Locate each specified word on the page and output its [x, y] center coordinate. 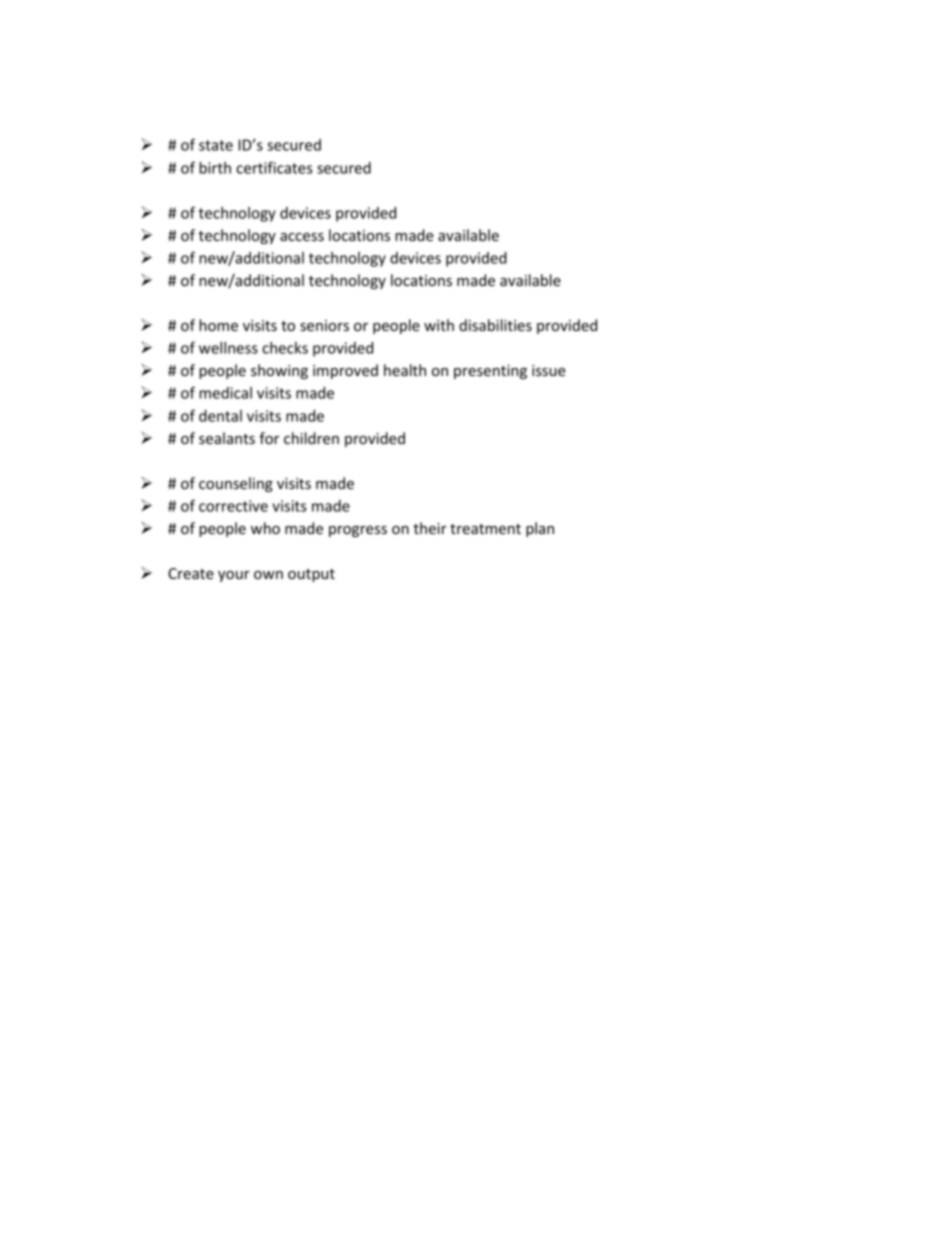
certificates [274, 167]
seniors [324, 325]
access [302, 237]
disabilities [495, 325]
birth [215, 168]
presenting [490, 372]
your [234, 576]
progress [358, 531]
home [218, 325]
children [311, 438]
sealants [227, 438]
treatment [485, 529]
